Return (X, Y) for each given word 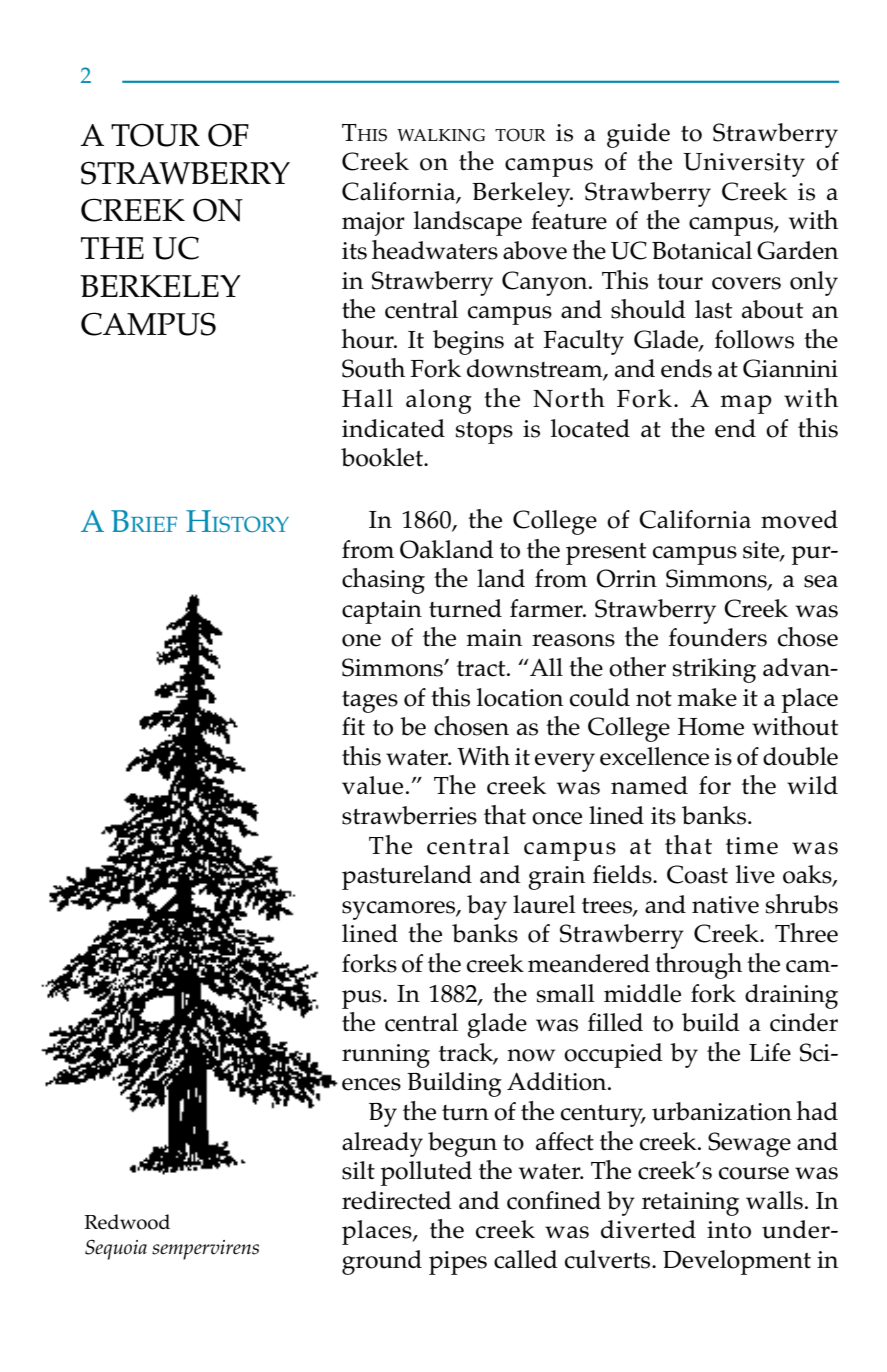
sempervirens (205, 1250)
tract (482, 669)
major (373, 224)
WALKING (441, 135)
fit (353, 726)
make (707, 697)
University (744, 165)
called (526, 1259)
